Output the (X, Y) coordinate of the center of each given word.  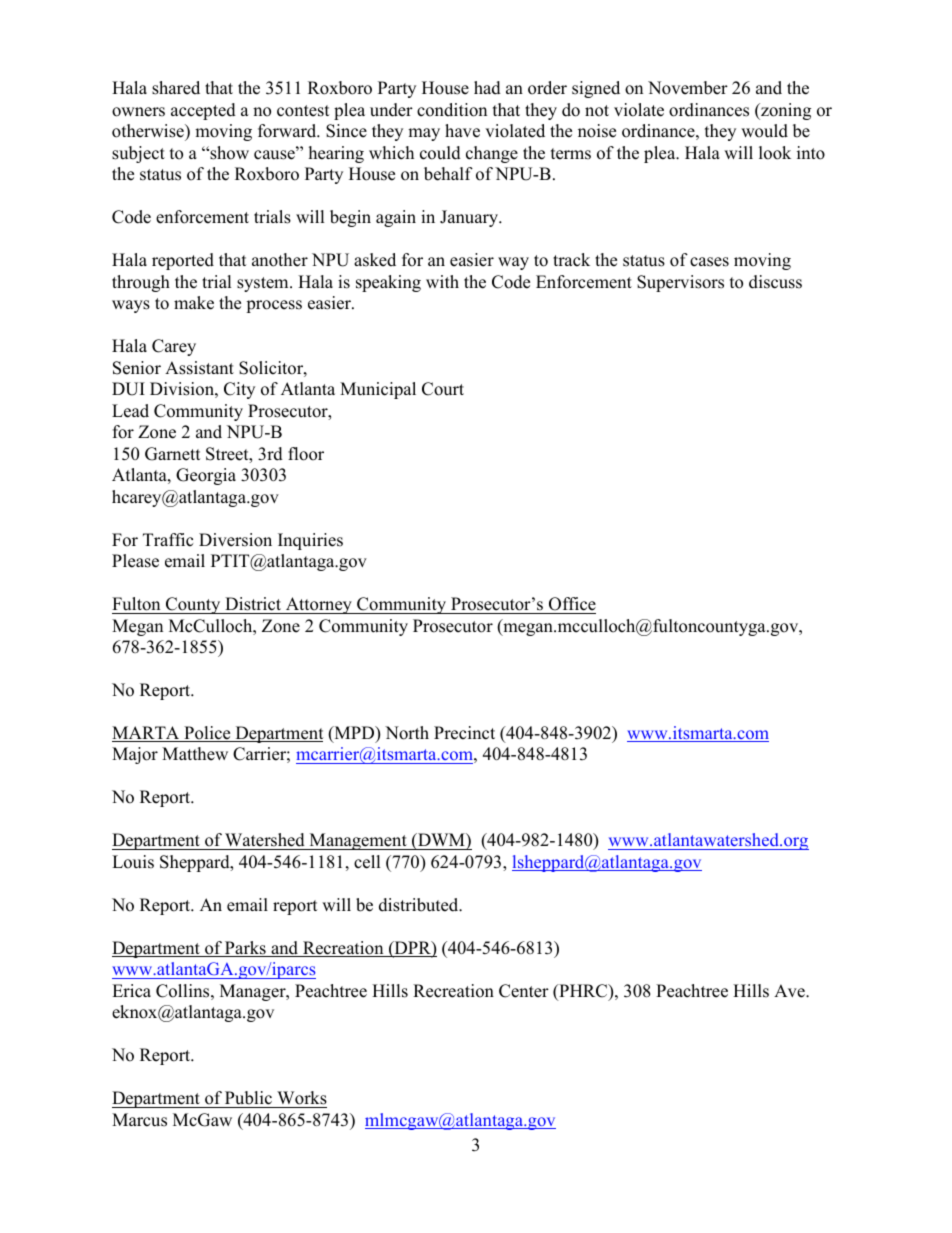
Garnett (173, 454)
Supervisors (680, 283)
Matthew (195, 754)
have (462, 131)
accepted (203, 111)
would (764, 131)
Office (572, 604)
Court (443, 389)
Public (248, 1098)
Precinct (464, 733)
